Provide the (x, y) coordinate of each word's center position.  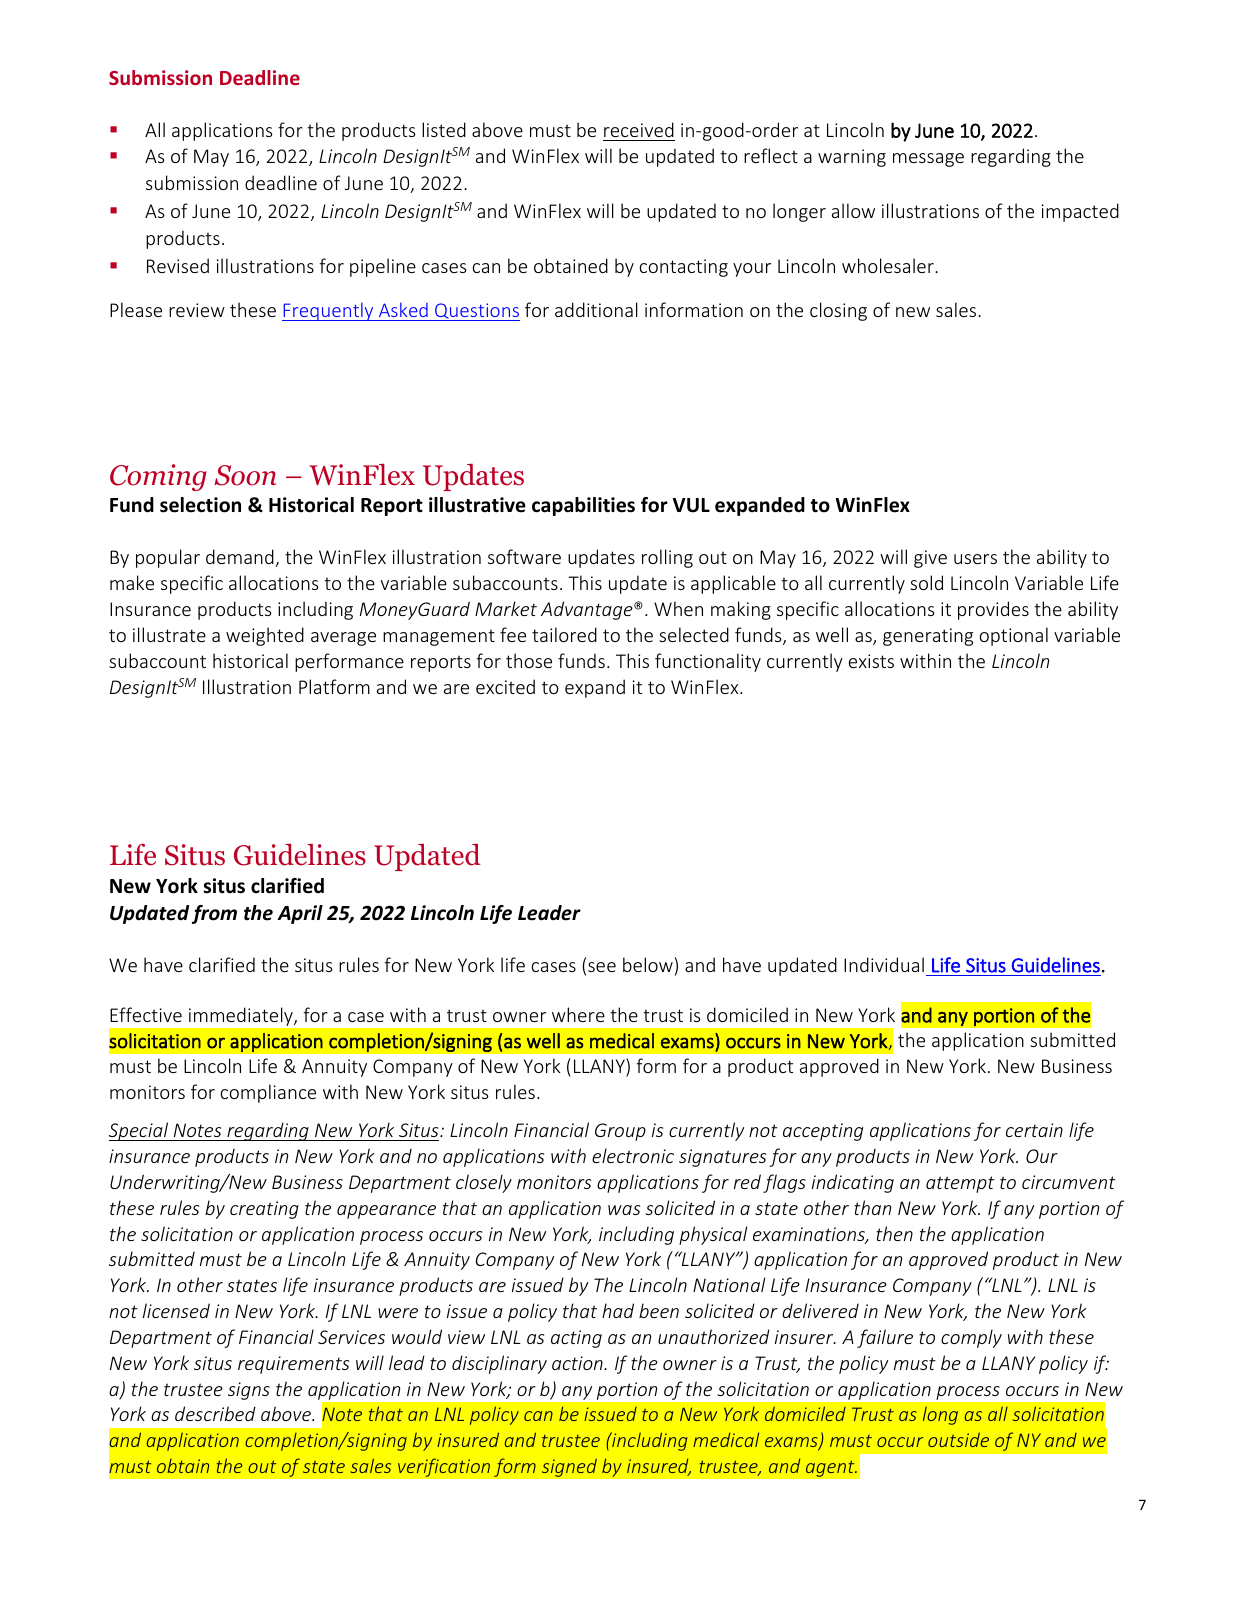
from (214, 914)
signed (569, 1467)
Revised (178, 265)
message (928, 160)
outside (958, 1440)
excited (505, 686)
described (215, 1413)
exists (871, 661)
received (639, 129)
